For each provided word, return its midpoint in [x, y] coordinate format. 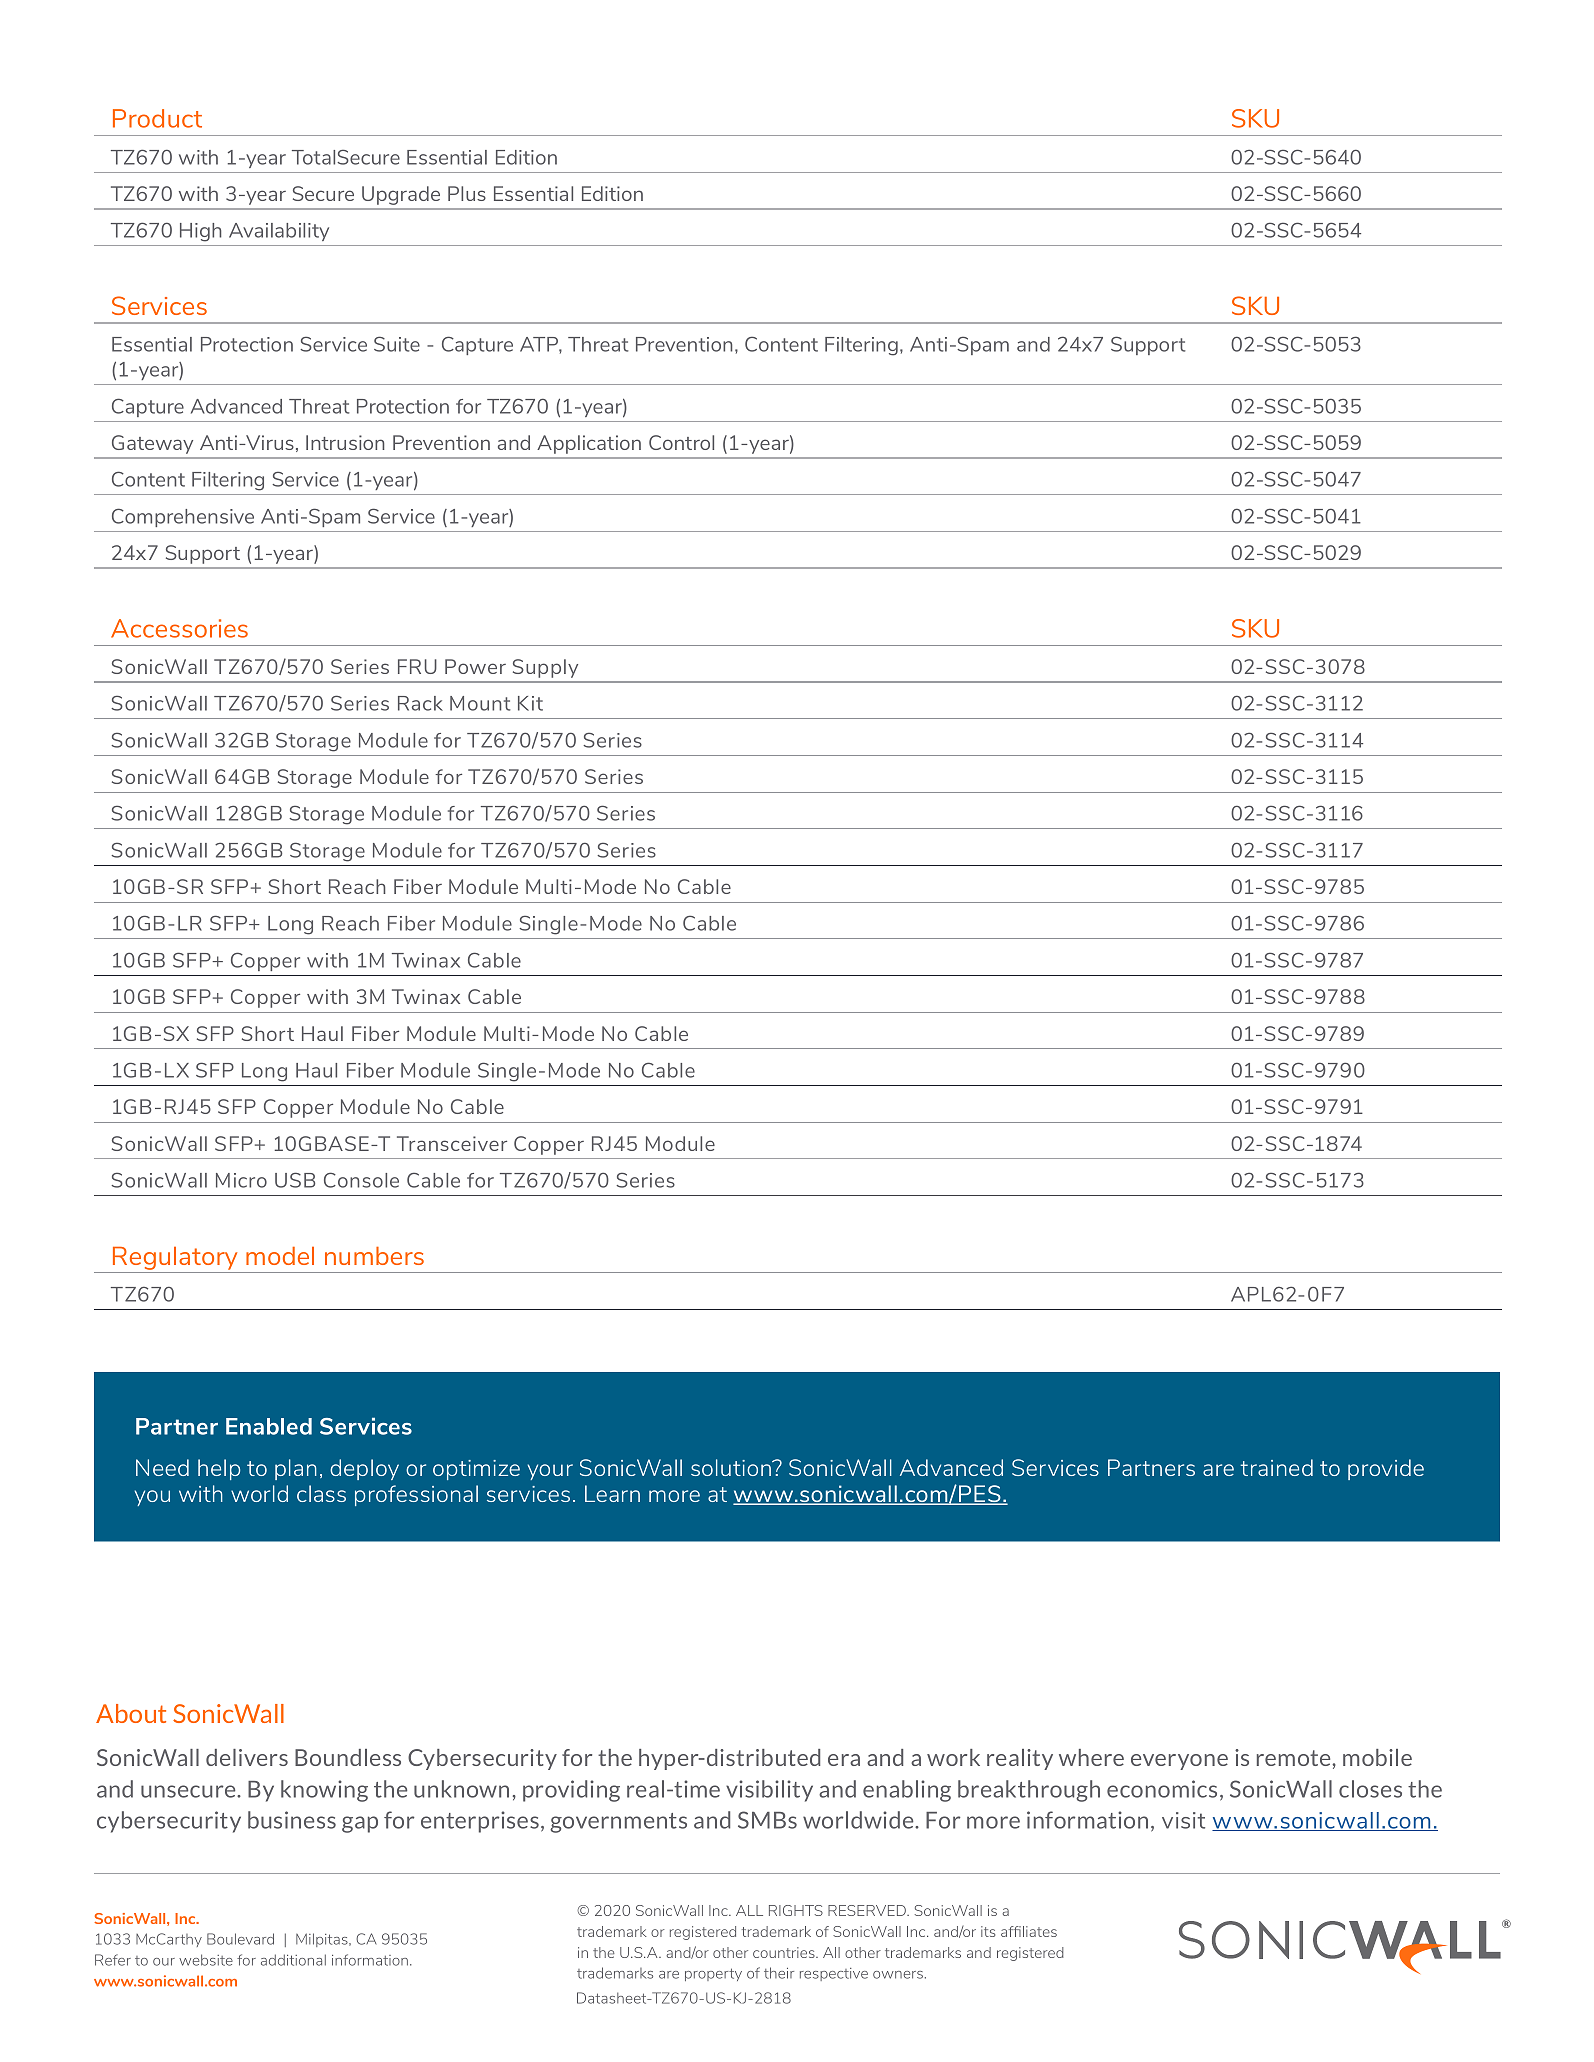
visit [1183, 1820]
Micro [241, 1180]
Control [681, 442]
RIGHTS [796, 1910]
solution [732, 1467]
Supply [545, 668]
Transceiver [452, 1143]
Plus [467, 193]
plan [296, 1469]
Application [589, 444]
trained [1277, 1467]
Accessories [179, 628]
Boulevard [240, 1939]
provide [1386, 1469]
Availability [279, 232]
